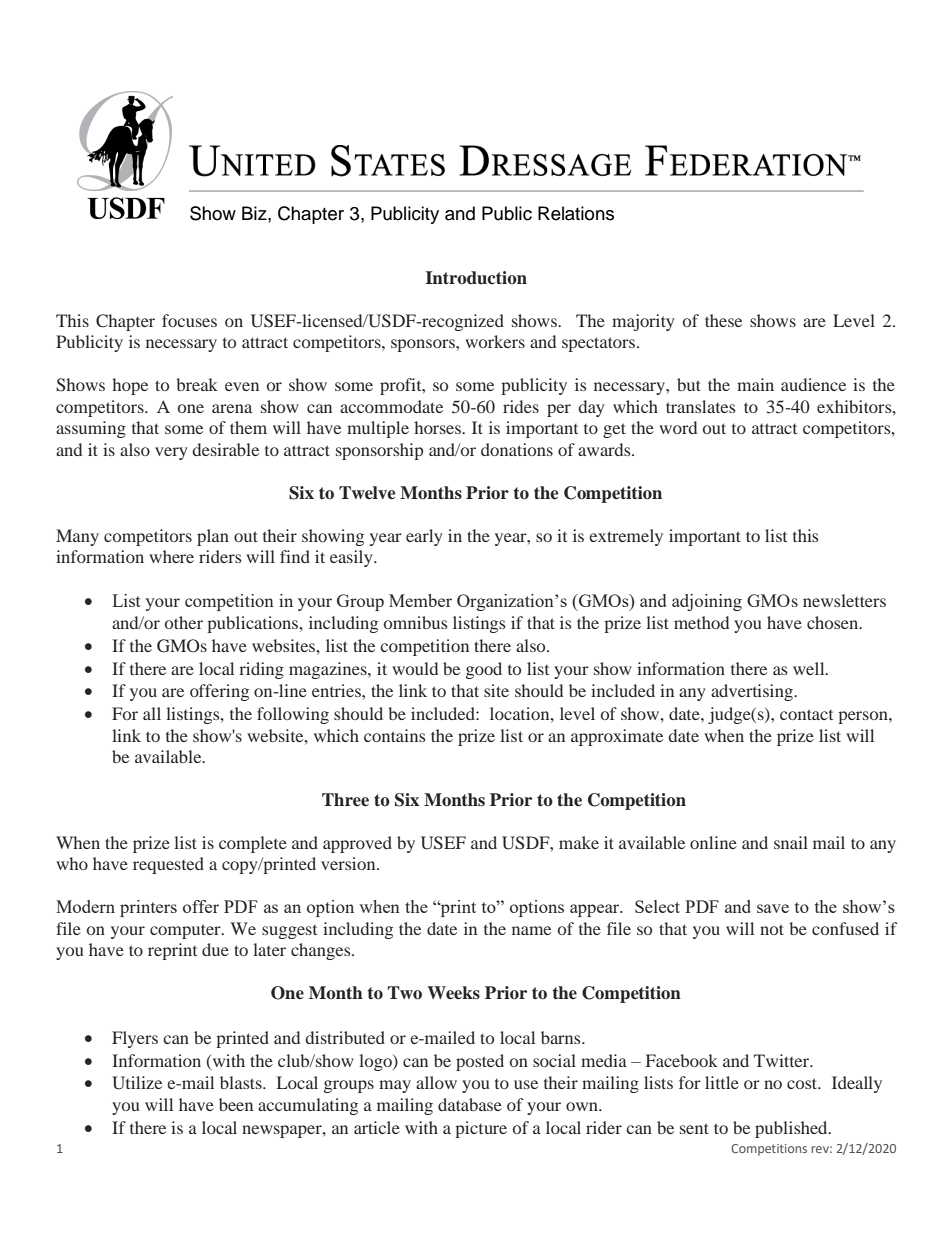 This page has height=1233, width=952. Describe the element at coordinates (753, 692) in the page. I see `advertising` at that location.
